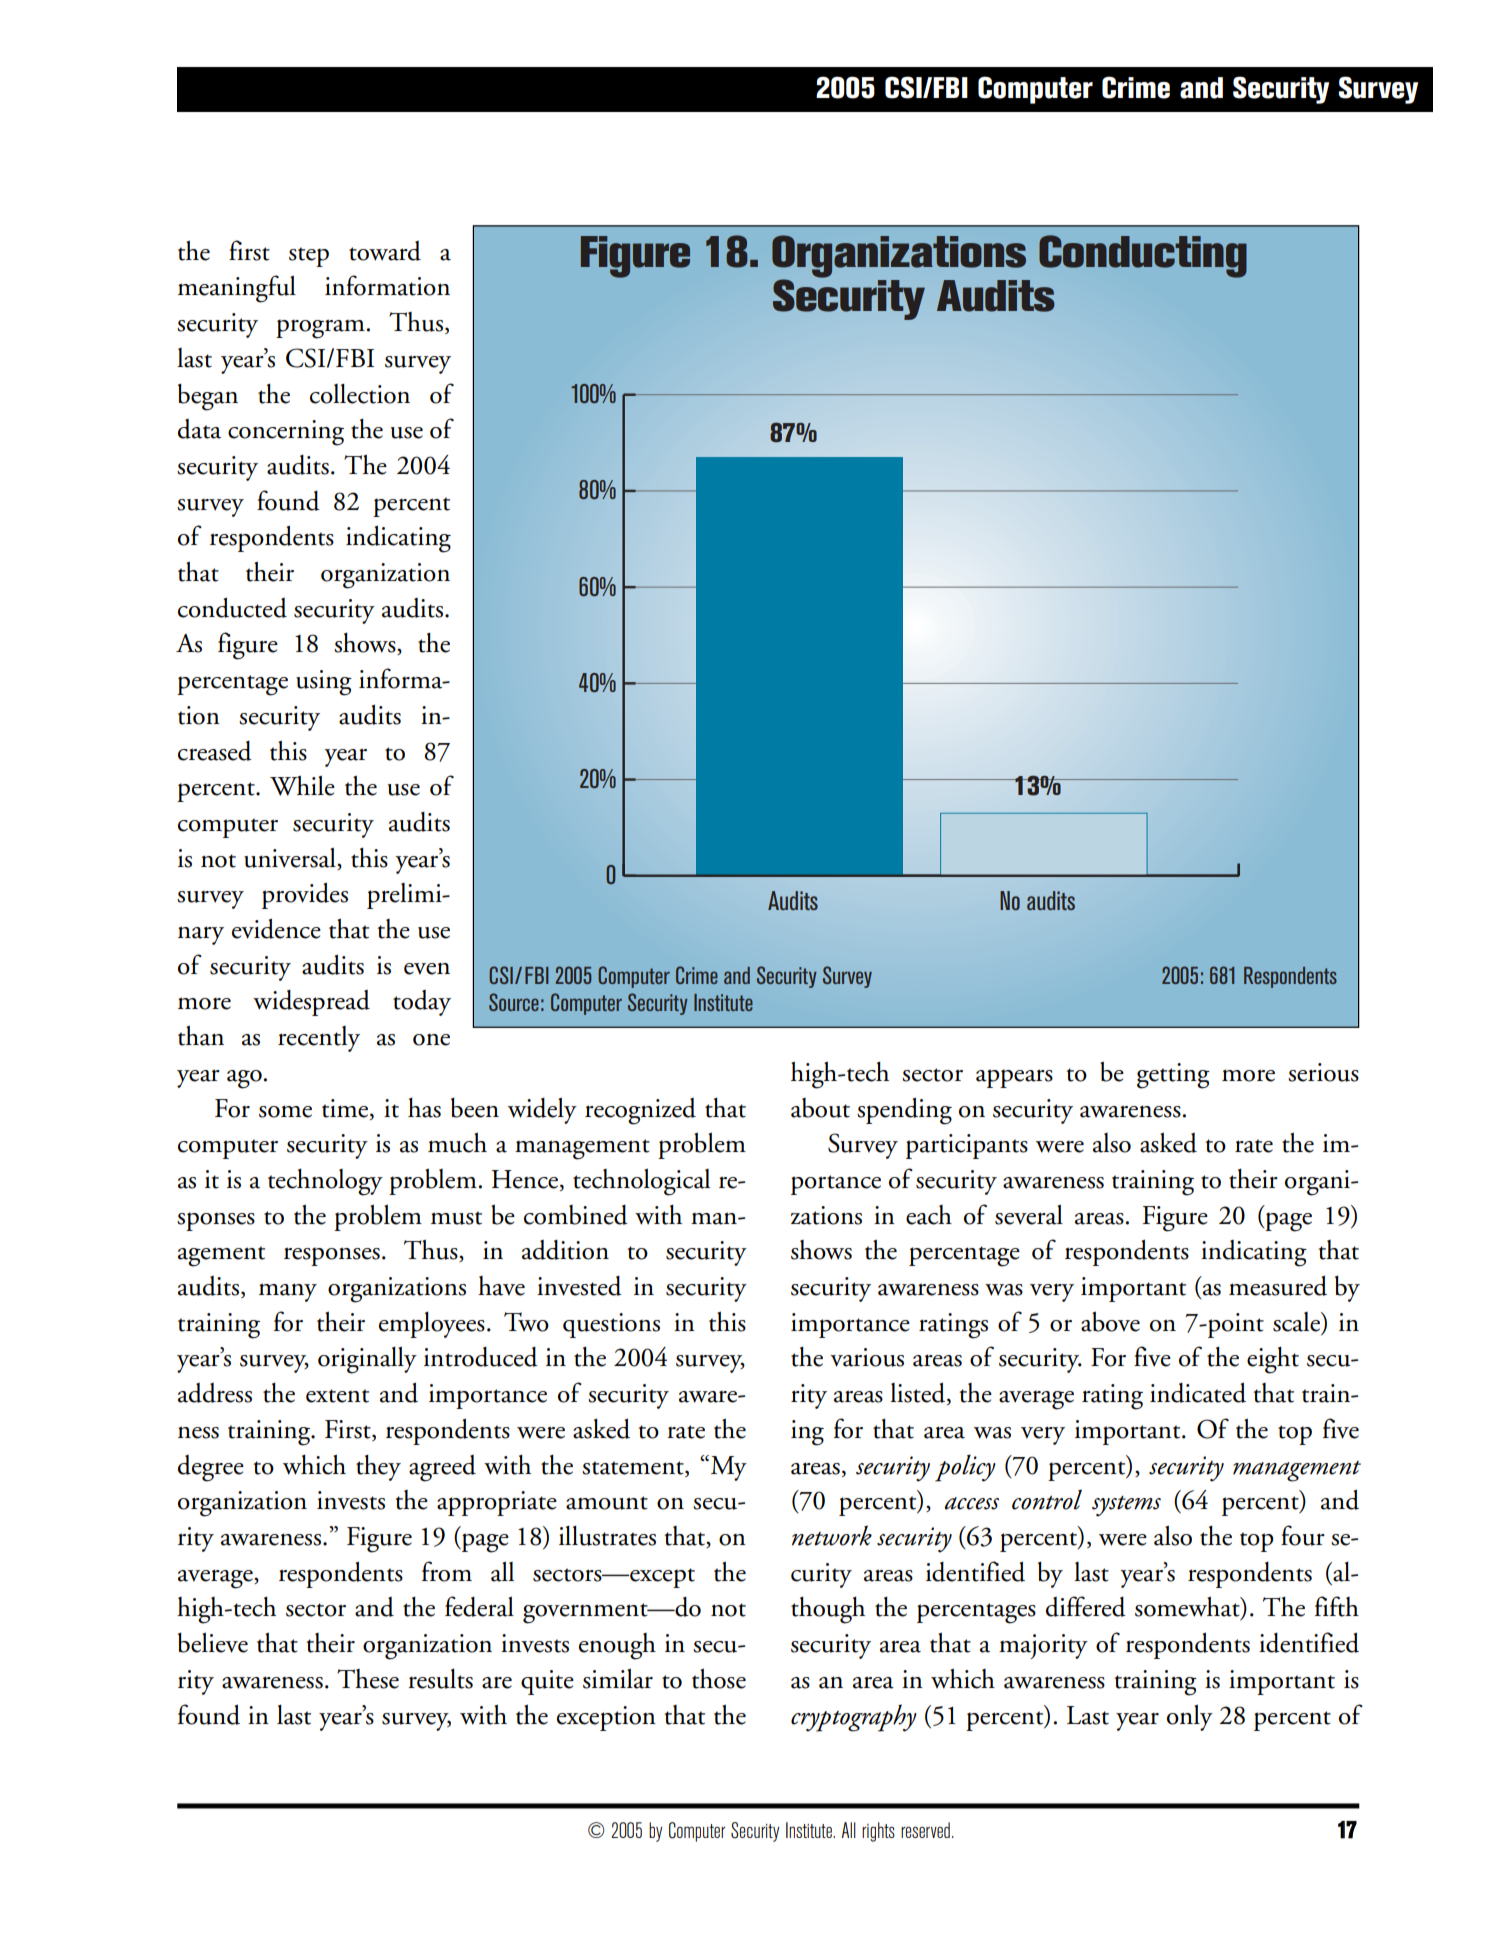  I want to click on toward, so click(385, 251).
